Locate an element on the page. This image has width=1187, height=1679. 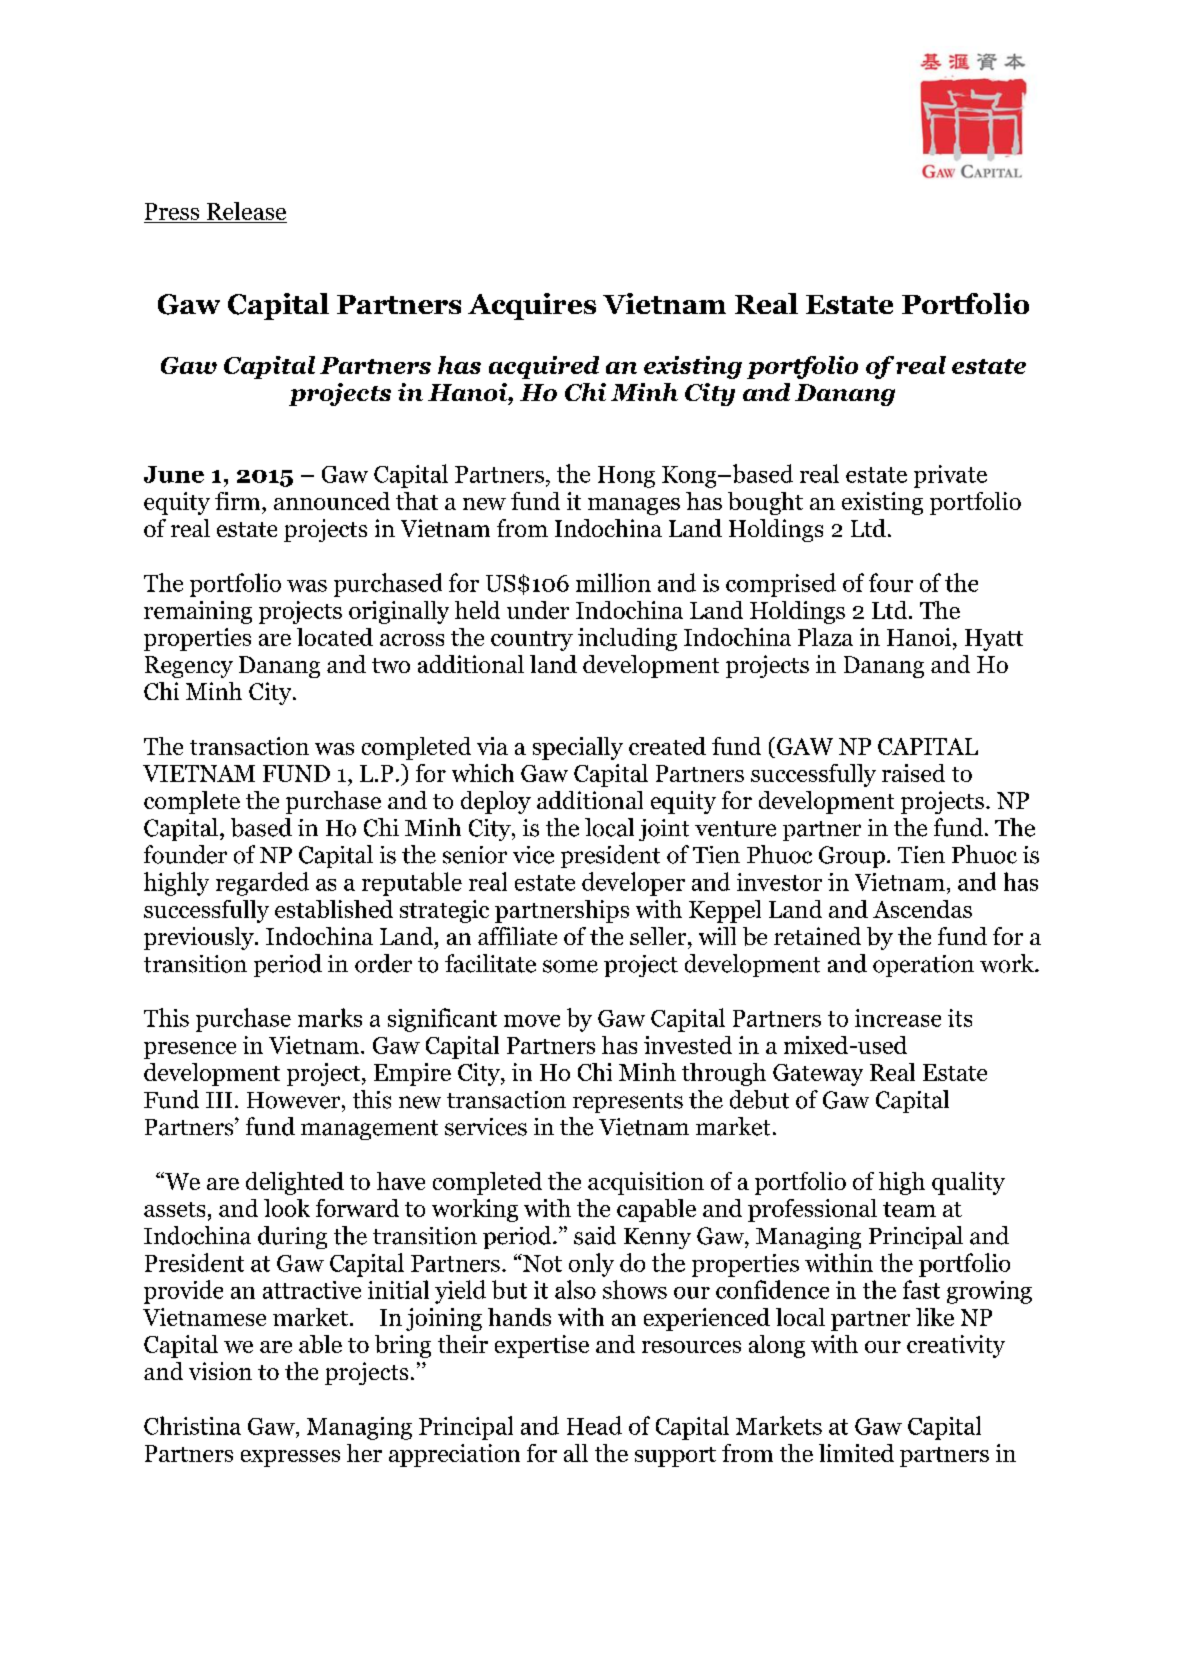
Group is located at coordinates (852, 857).
